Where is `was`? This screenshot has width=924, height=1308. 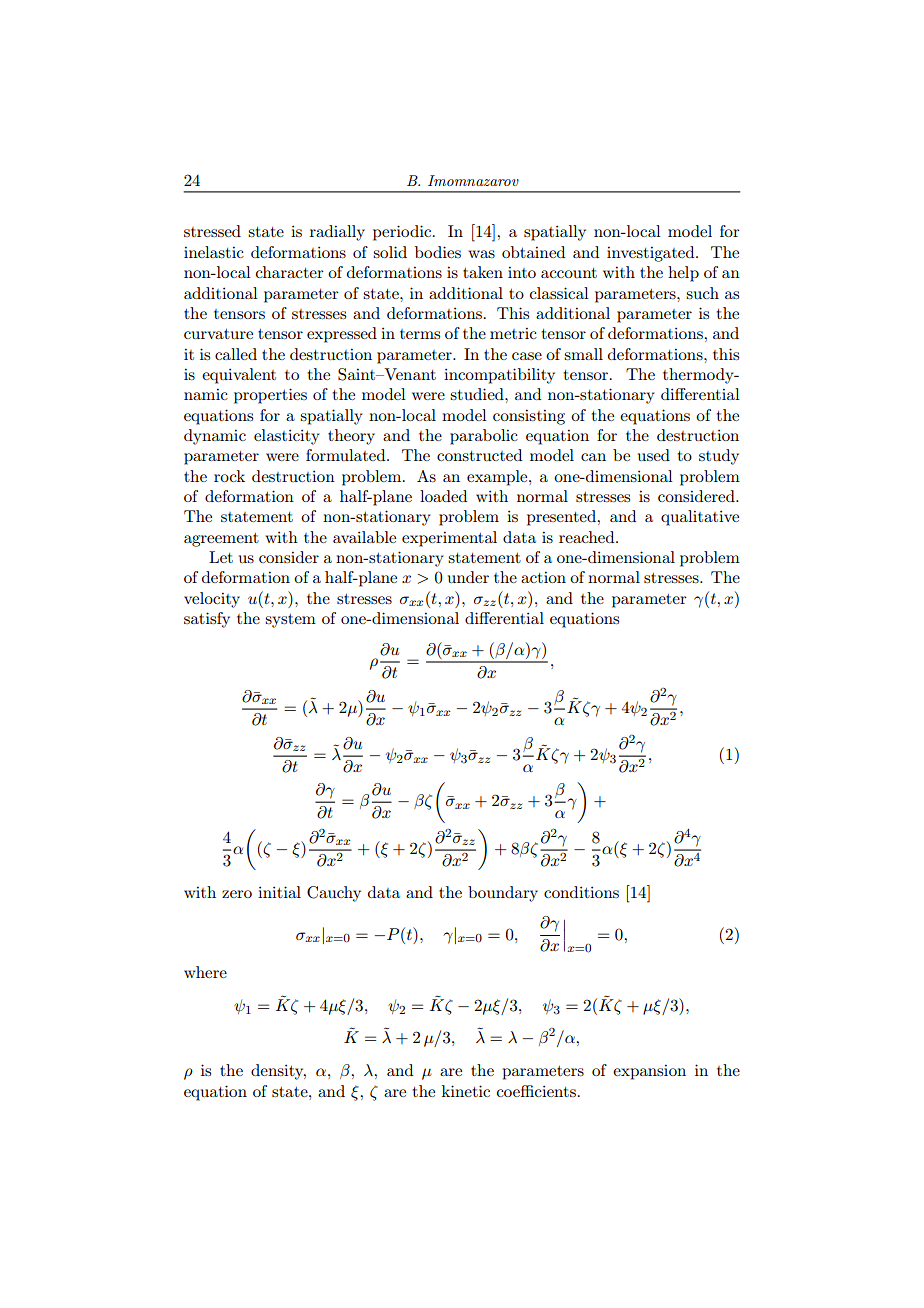
was is located at coordinates (481, 254).
